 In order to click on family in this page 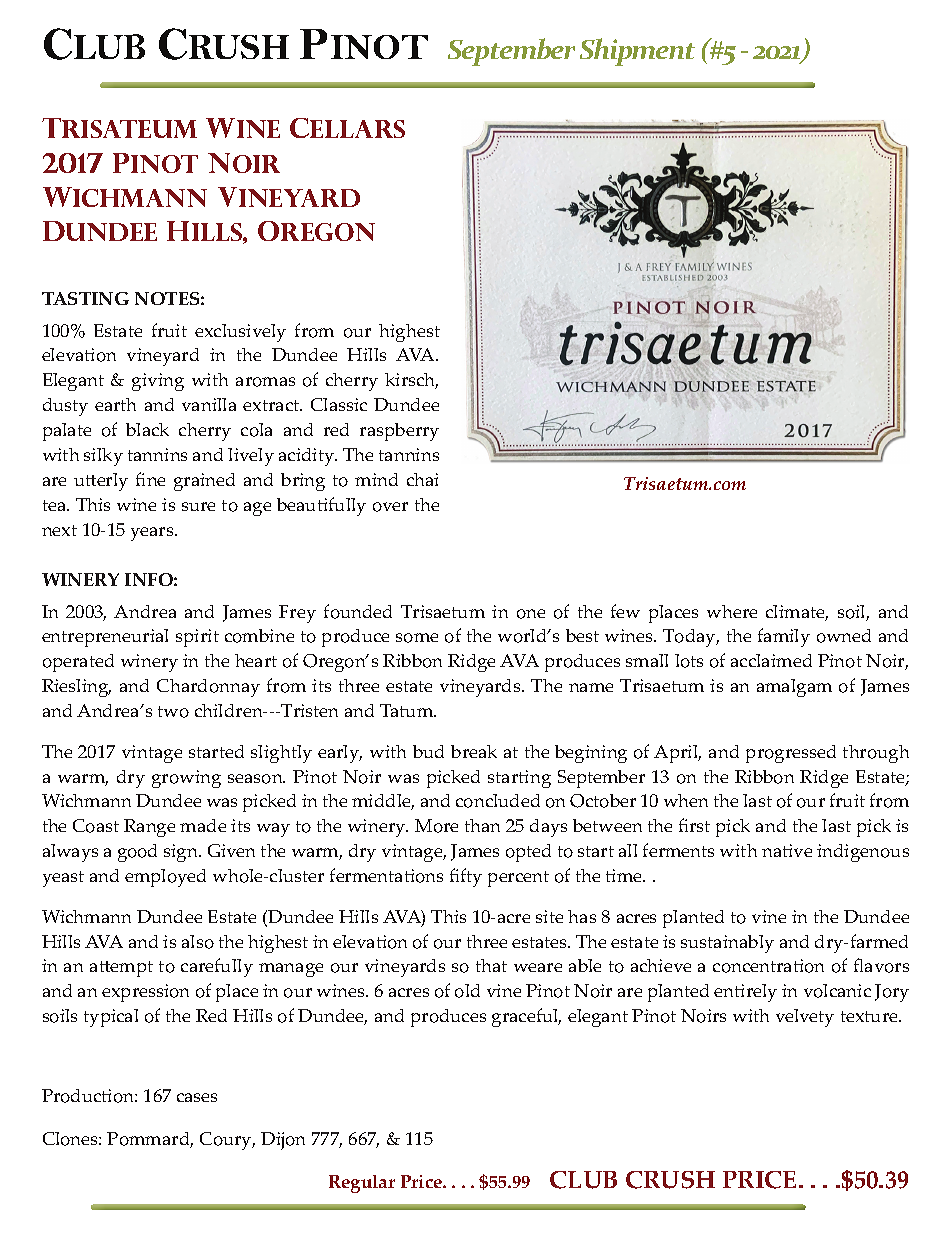, I will do `click(784, 637)`.
